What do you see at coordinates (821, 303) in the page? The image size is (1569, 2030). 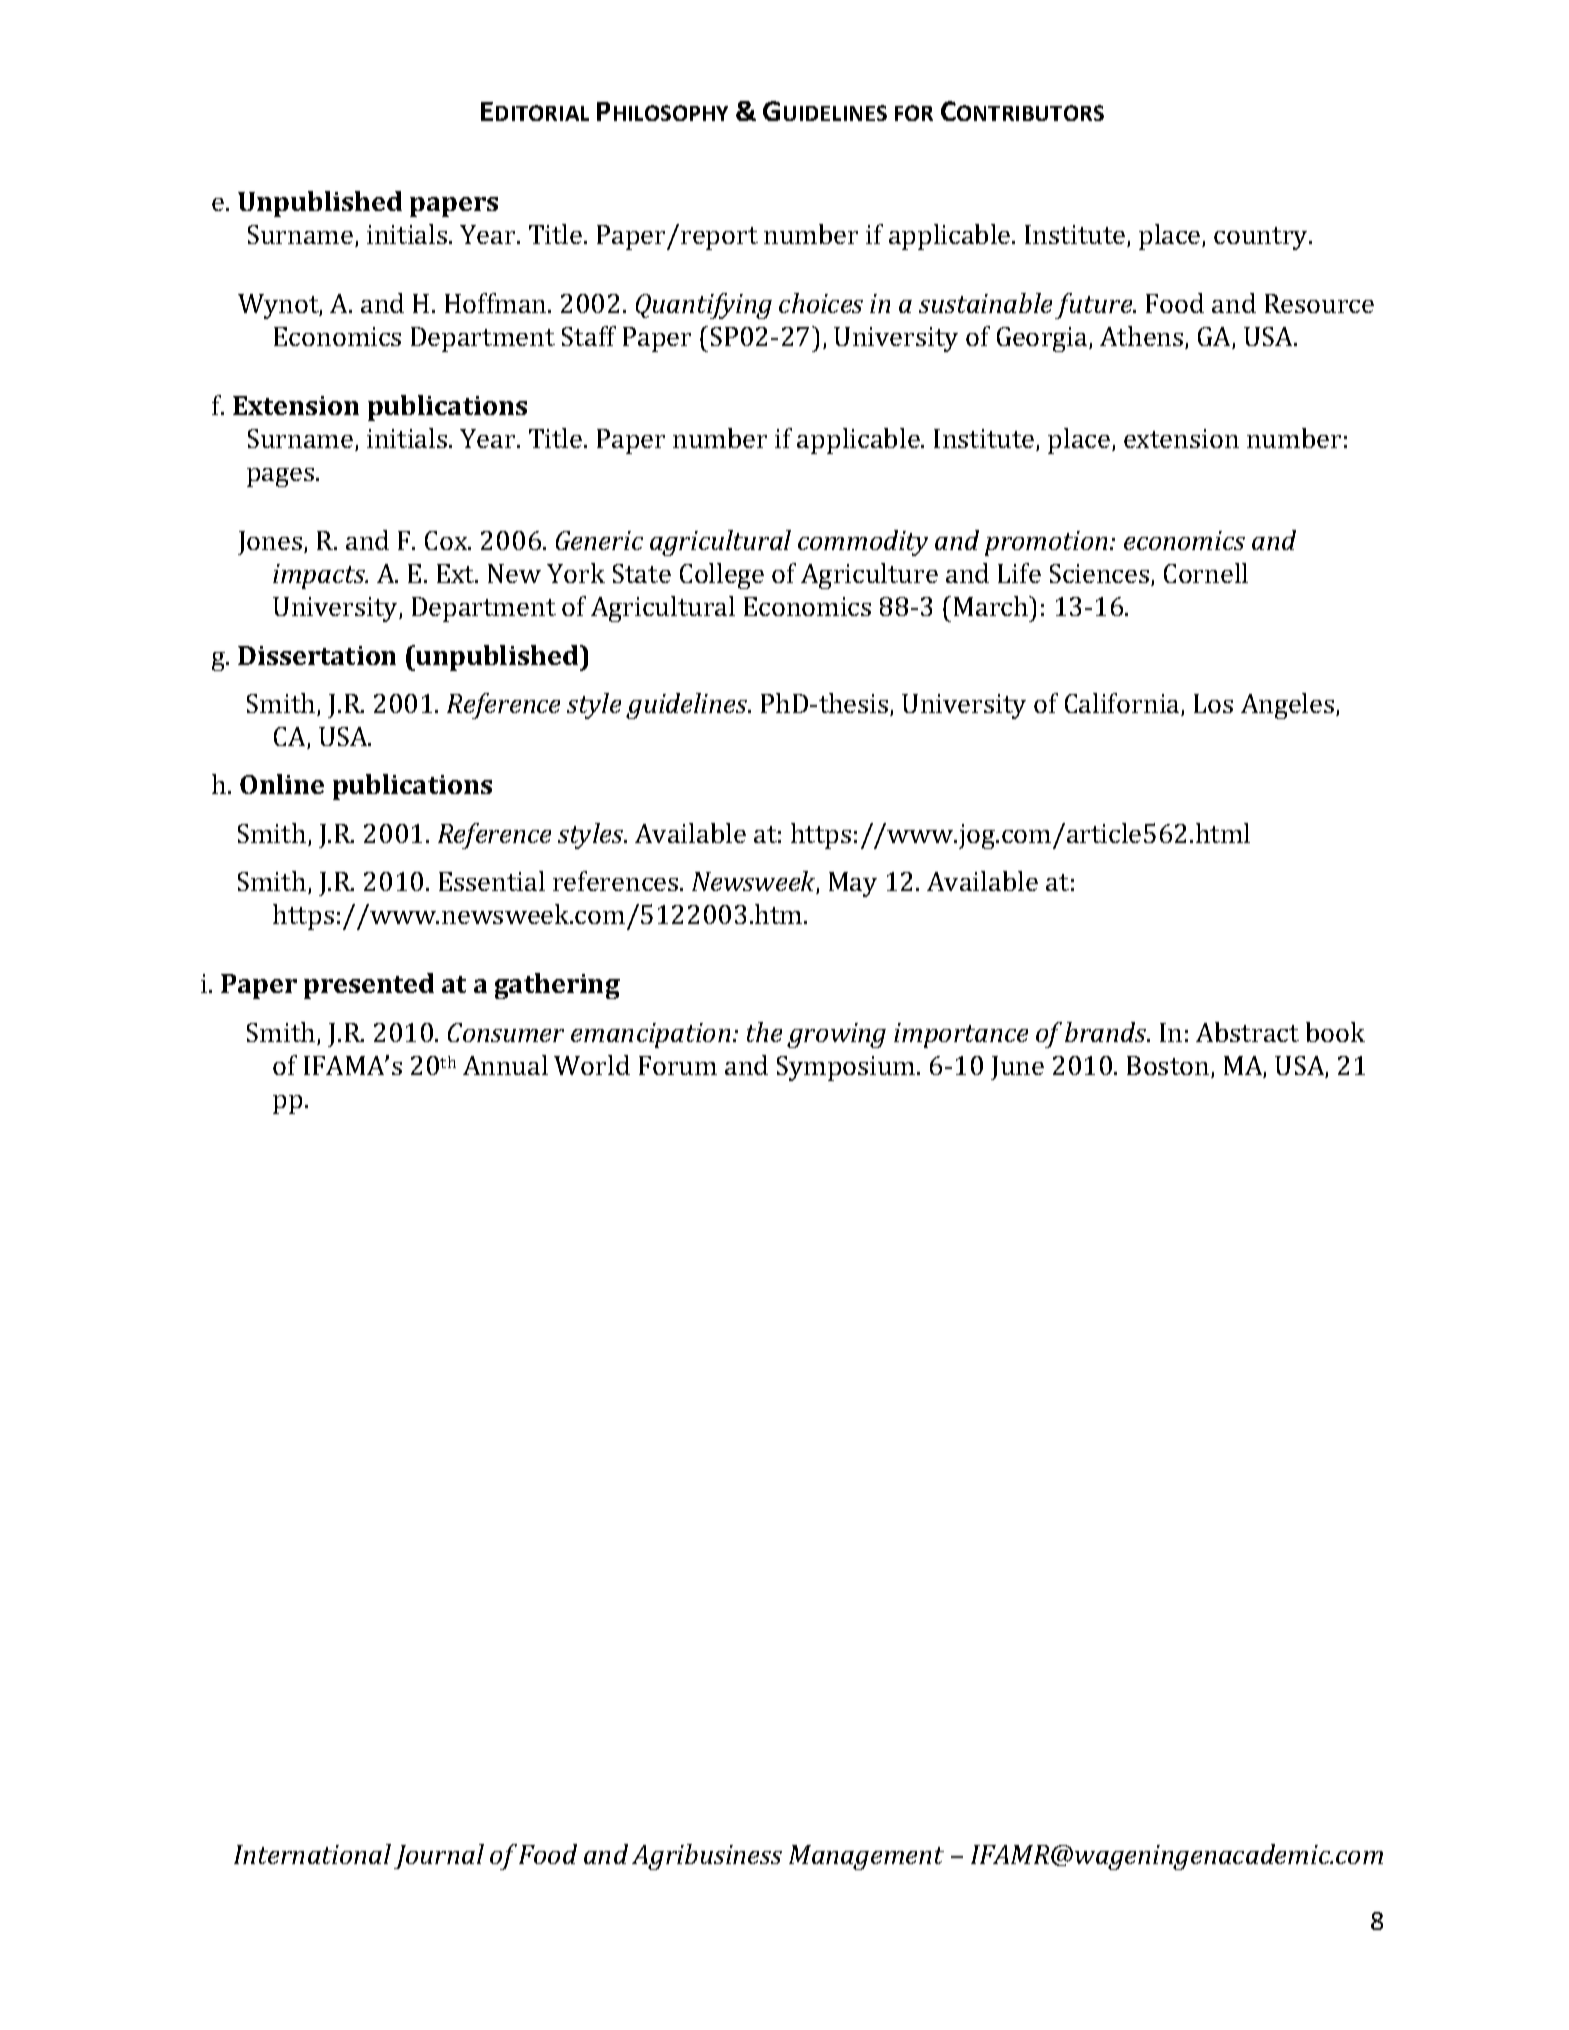 I see `choices` at bounding box center [821, 303].
